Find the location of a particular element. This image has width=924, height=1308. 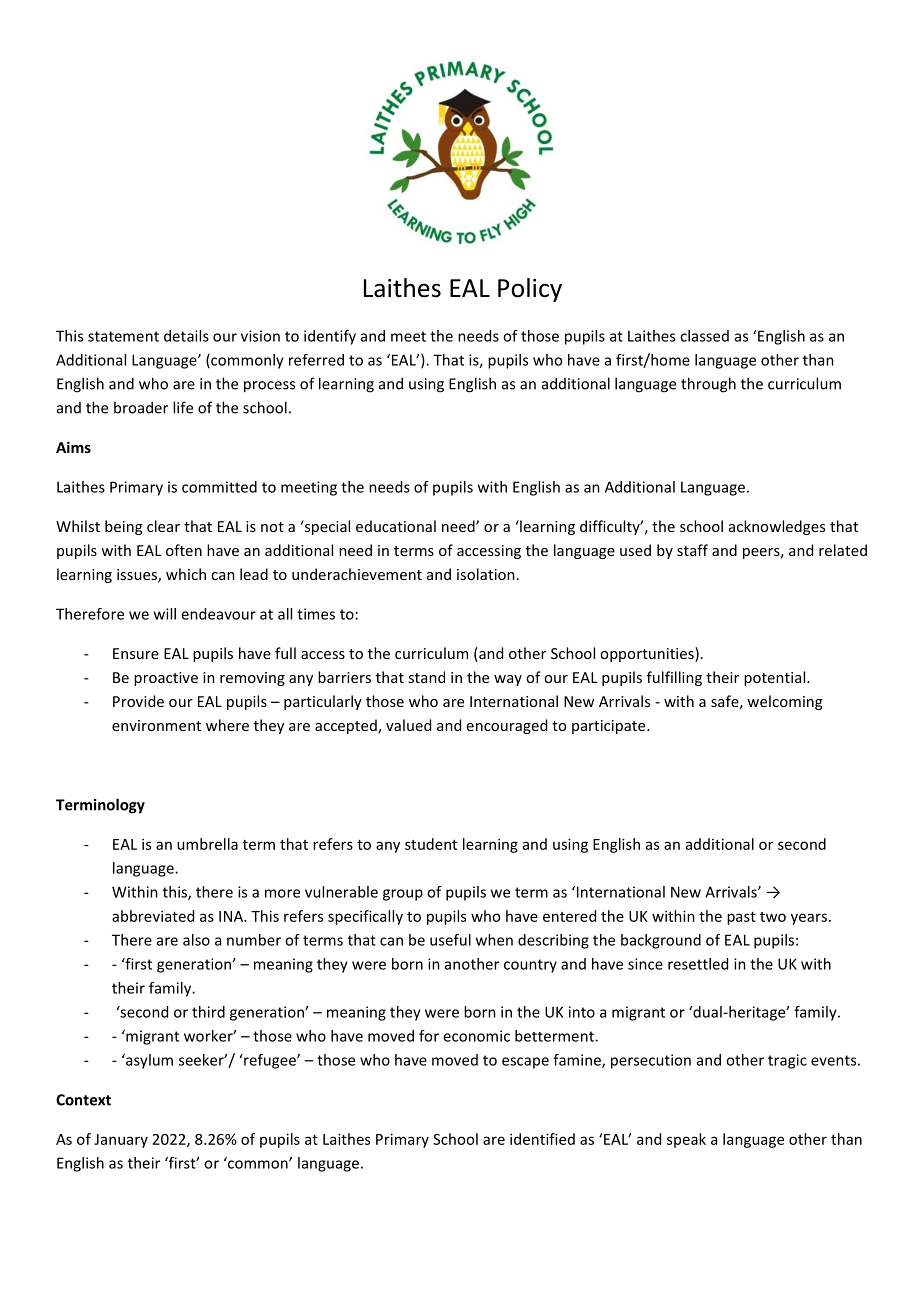

classed is located at coordinates (704, 336).
